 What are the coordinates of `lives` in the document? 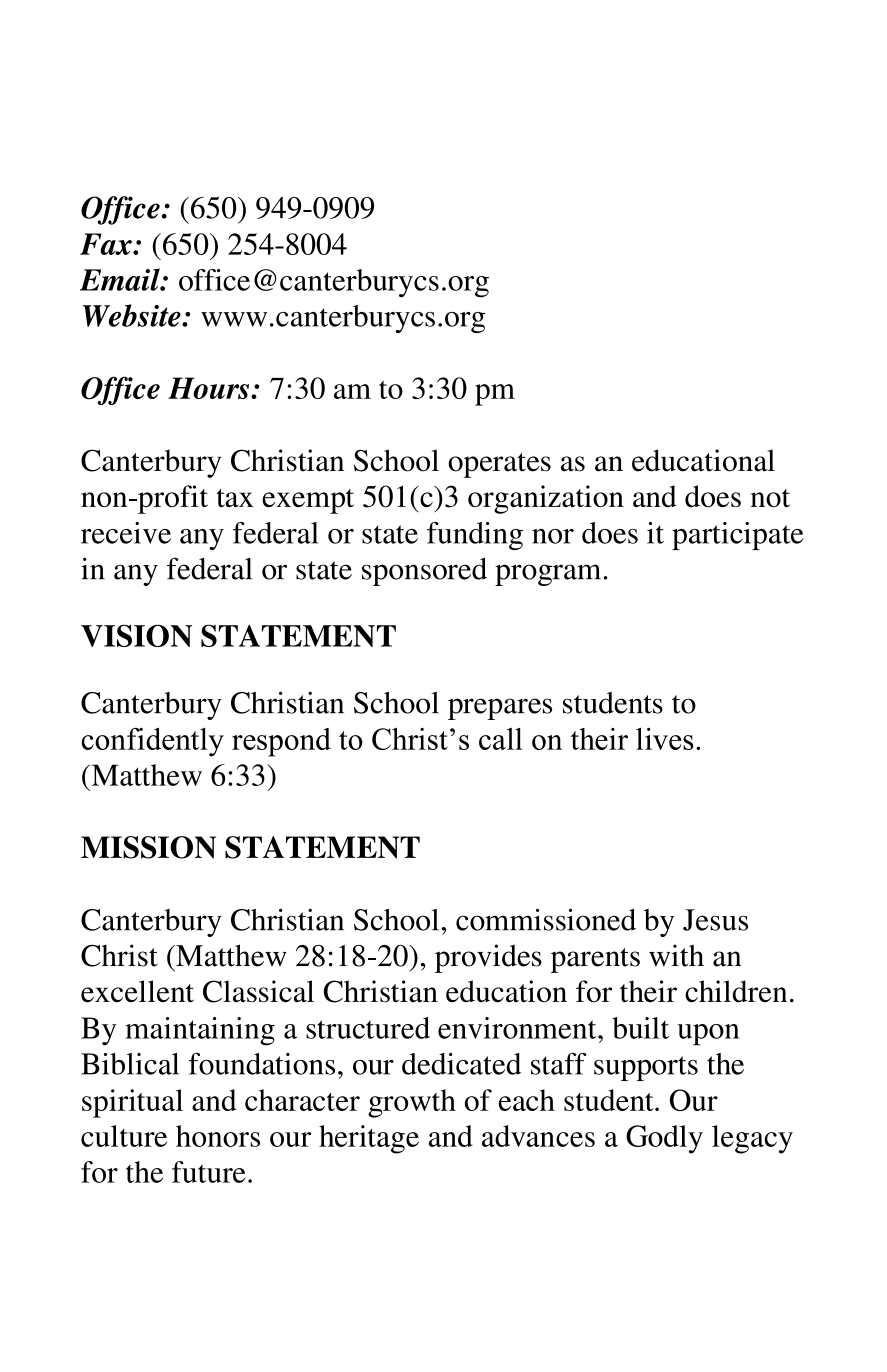 It's located at (665, 739).
